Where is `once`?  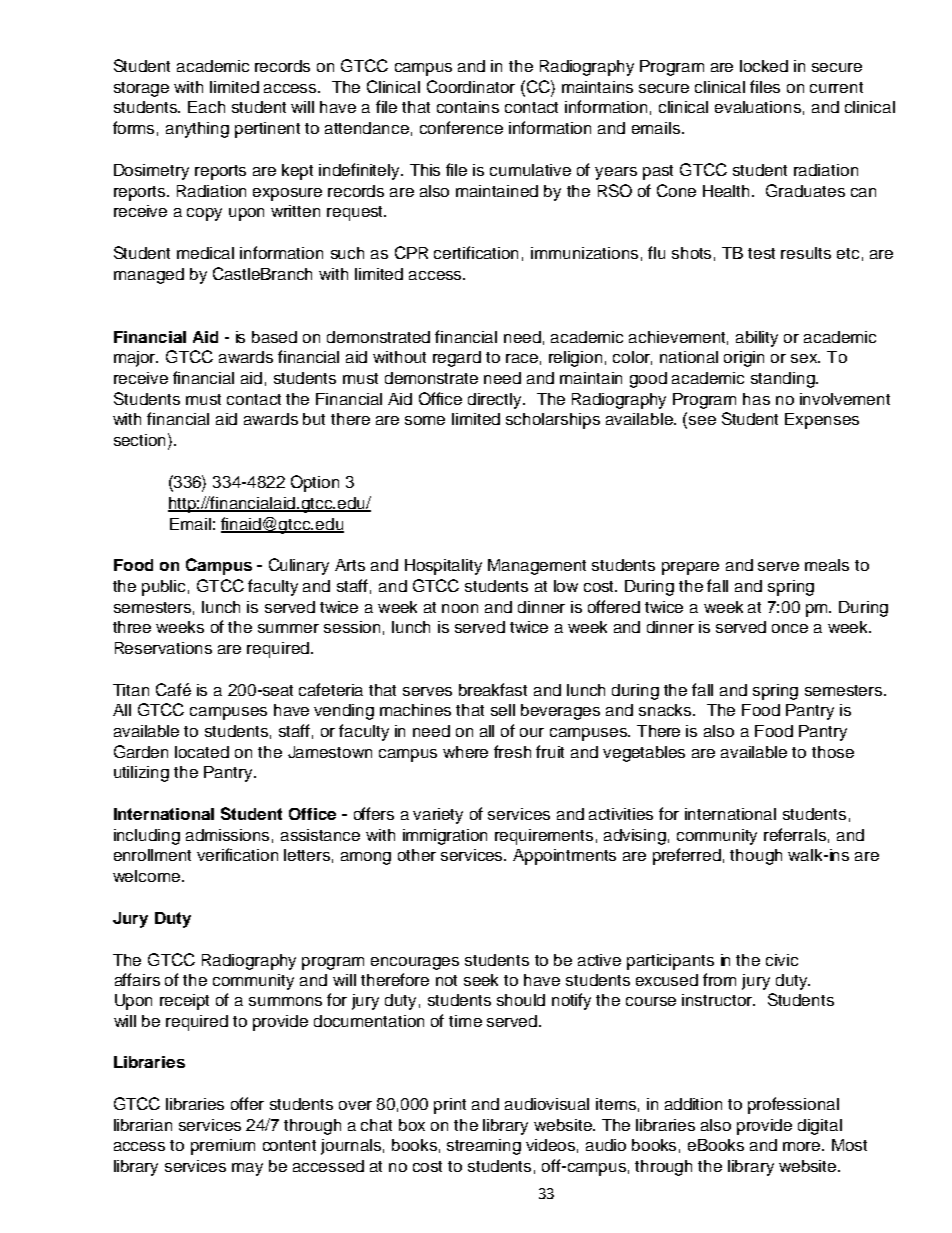
once is located at coordinates (790, 628).
